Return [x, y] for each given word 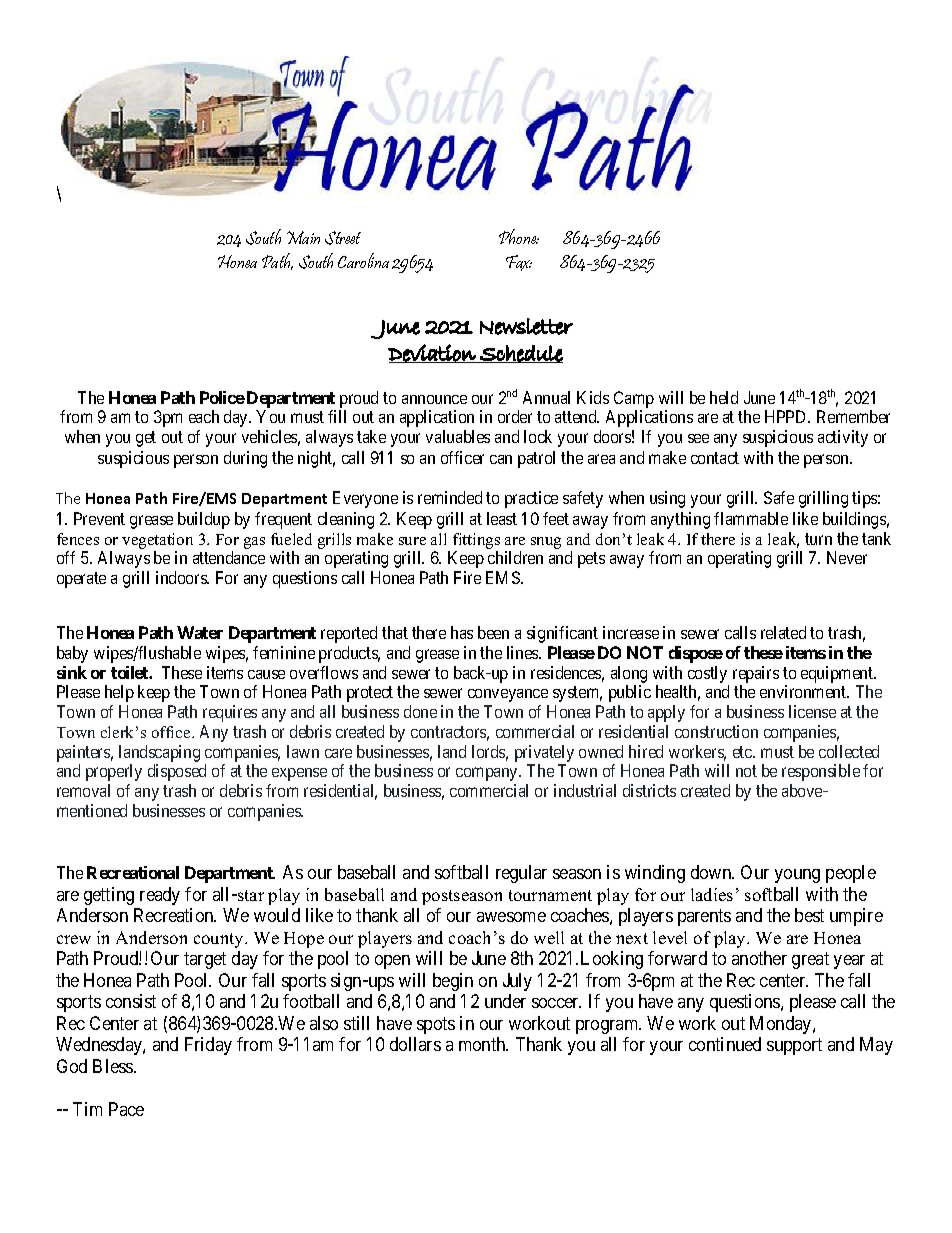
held [724, 397]
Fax [519, 263]
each [204, 416]
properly [114, 772]
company [488, 774]
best [809, 915]
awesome [511, 917]
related [783, 632]
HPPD [787, 416]
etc [743, 752]
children [515, 557]
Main [303, 237]
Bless [114, 1066]
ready [160, 896]
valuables [458, 436]
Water [200, 632]
